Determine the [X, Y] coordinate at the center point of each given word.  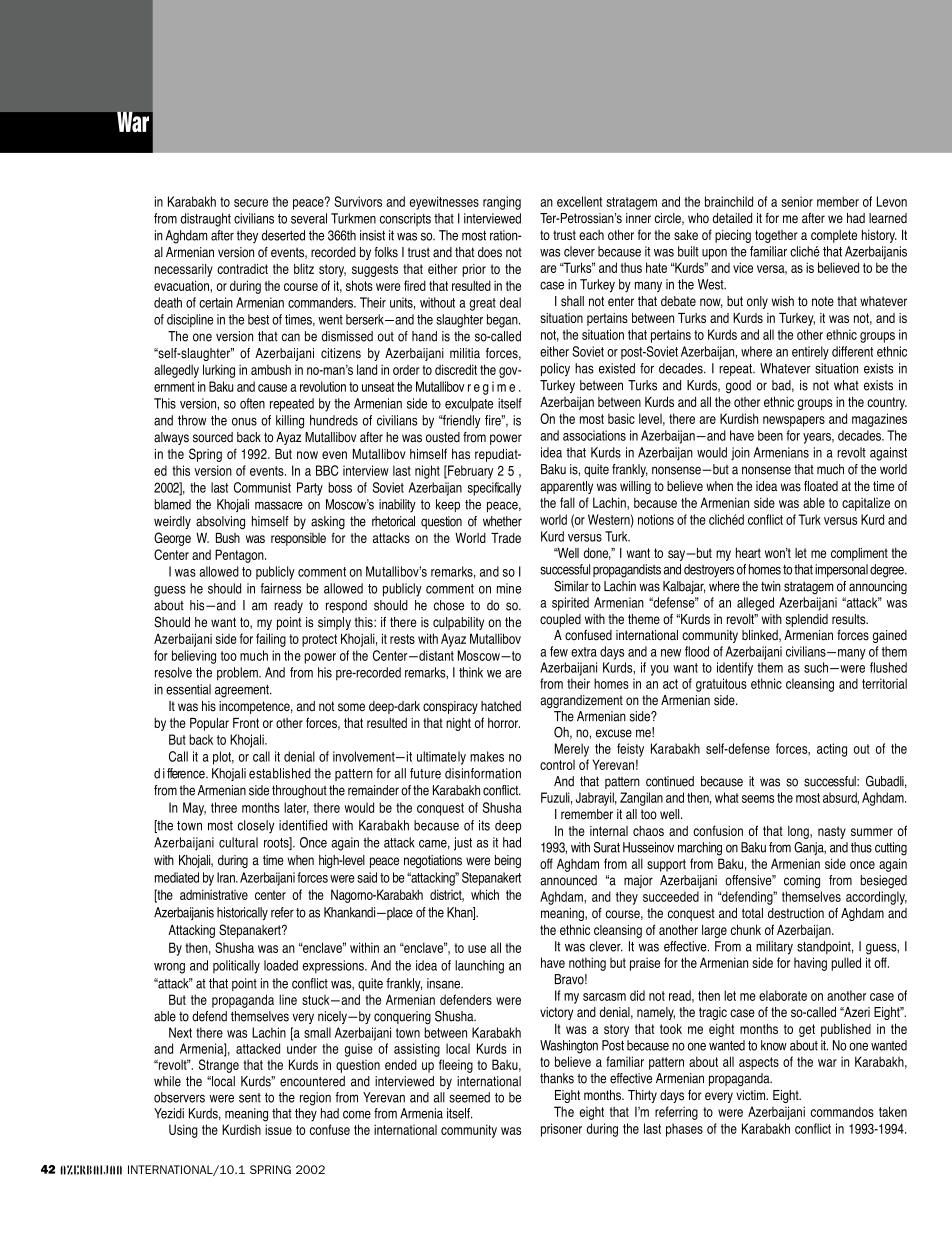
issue [278, 1129]
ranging [502, 203]
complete [834, 236]
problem [238, 674]
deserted [283, 235]
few [559, 651]
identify [735, 669]
